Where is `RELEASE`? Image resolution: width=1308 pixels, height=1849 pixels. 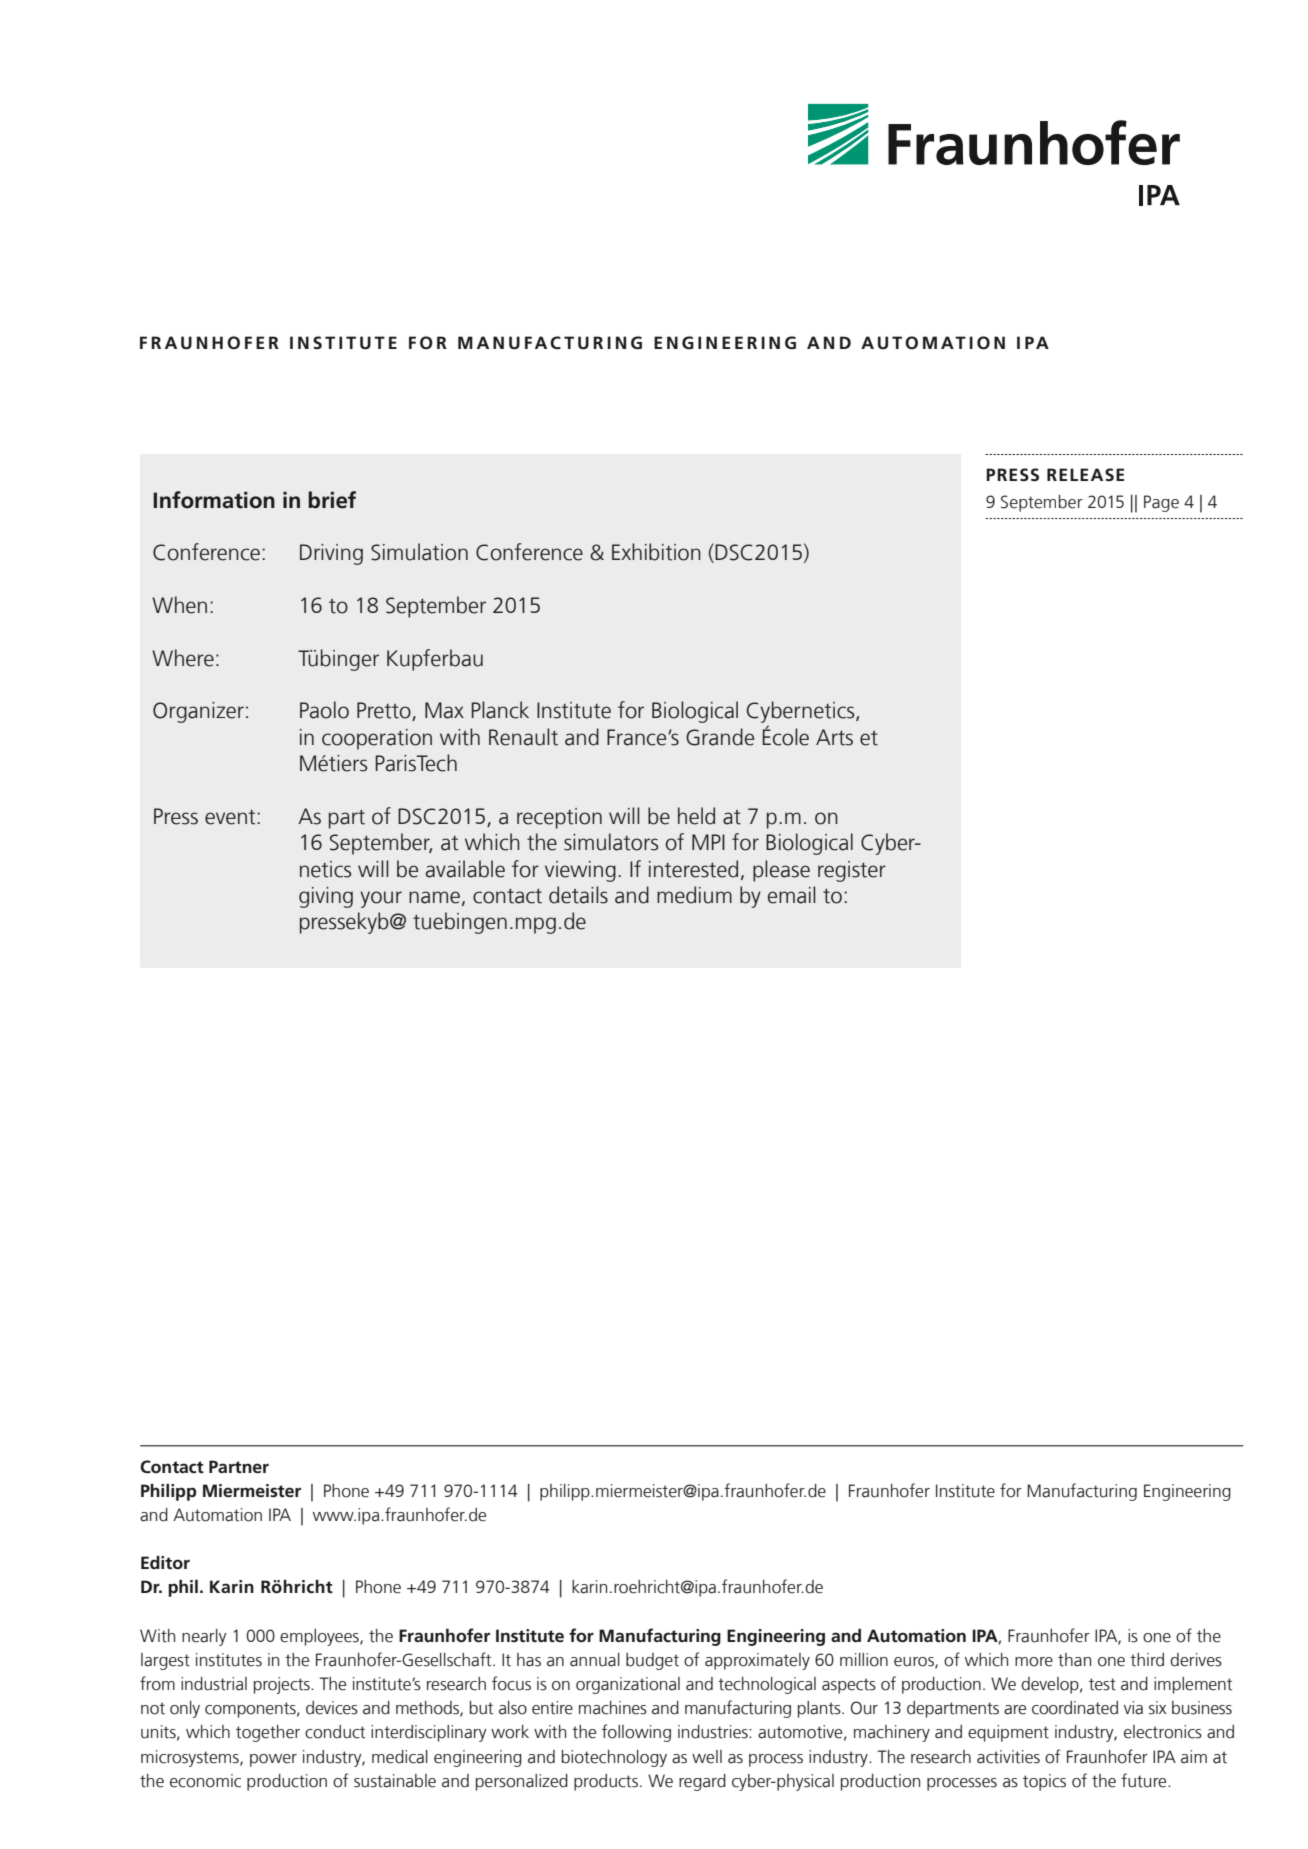 RELEASE is located at coordinates (1085, 474).
